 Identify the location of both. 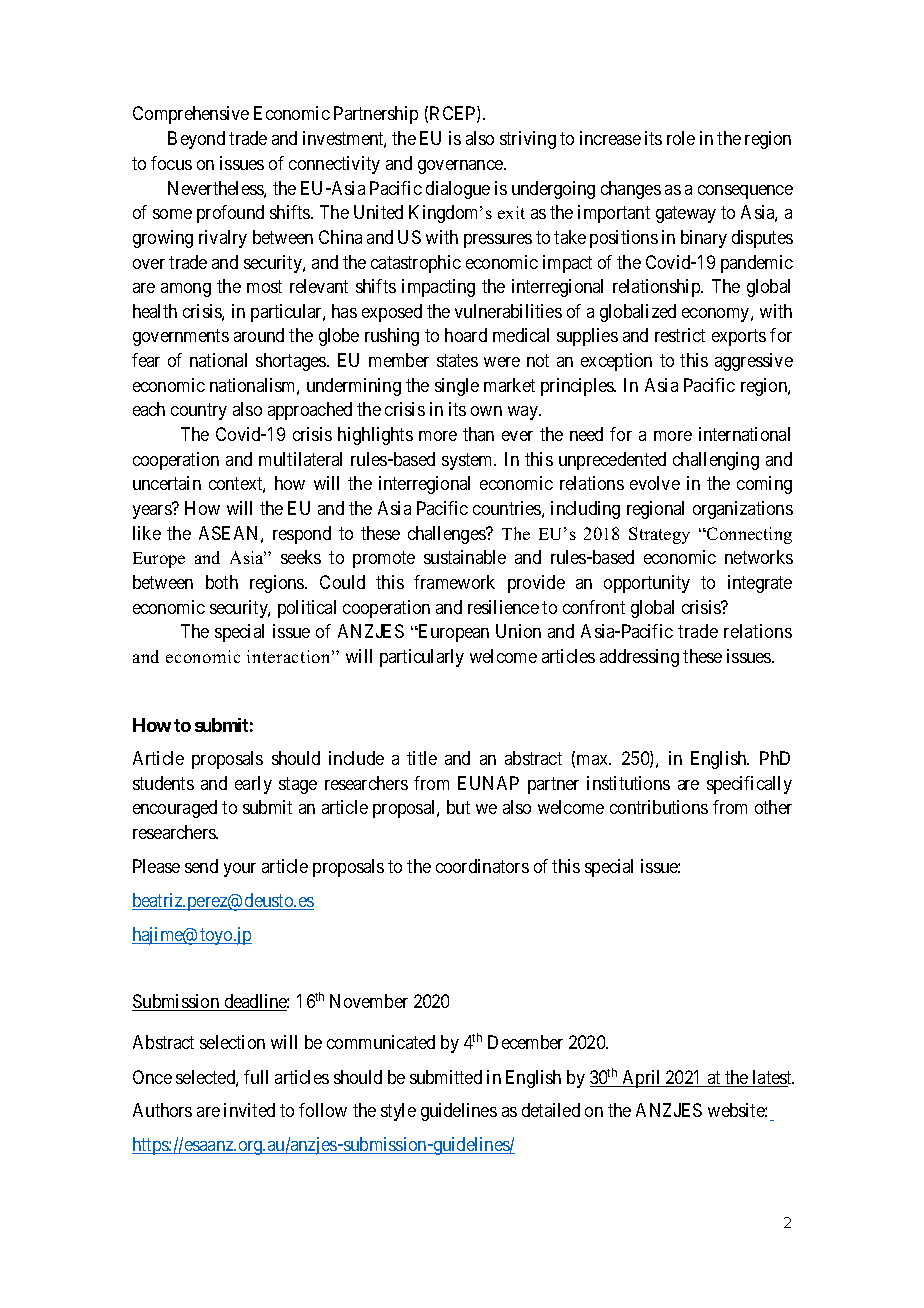
(222, 582).
